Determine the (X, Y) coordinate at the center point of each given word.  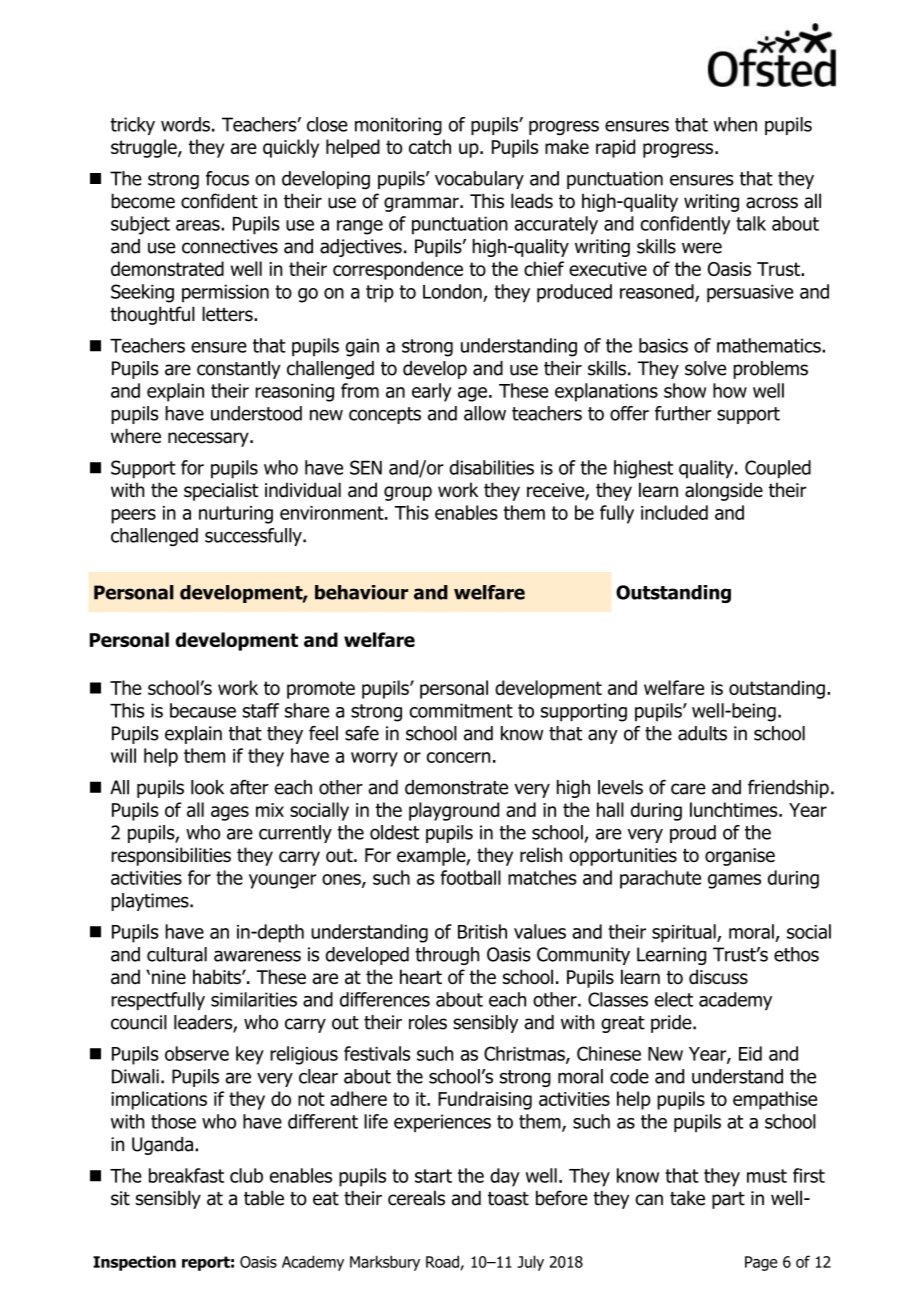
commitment (461, 710)
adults (702, 733)
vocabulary (479, 180)
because (203, 710)
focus (227, 178)
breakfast (186, 1175)
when (735, 124)
